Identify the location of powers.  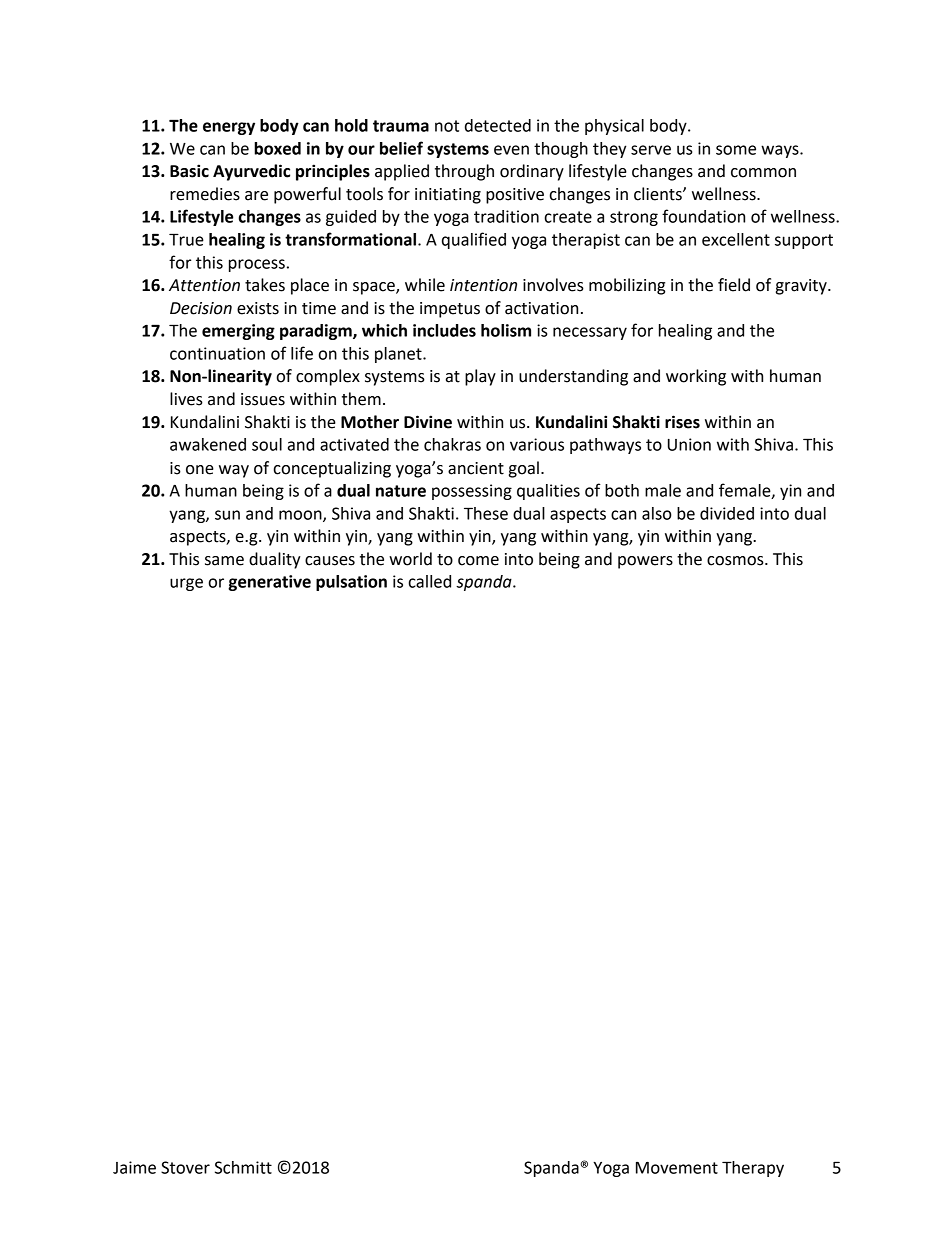
(645, 562).
